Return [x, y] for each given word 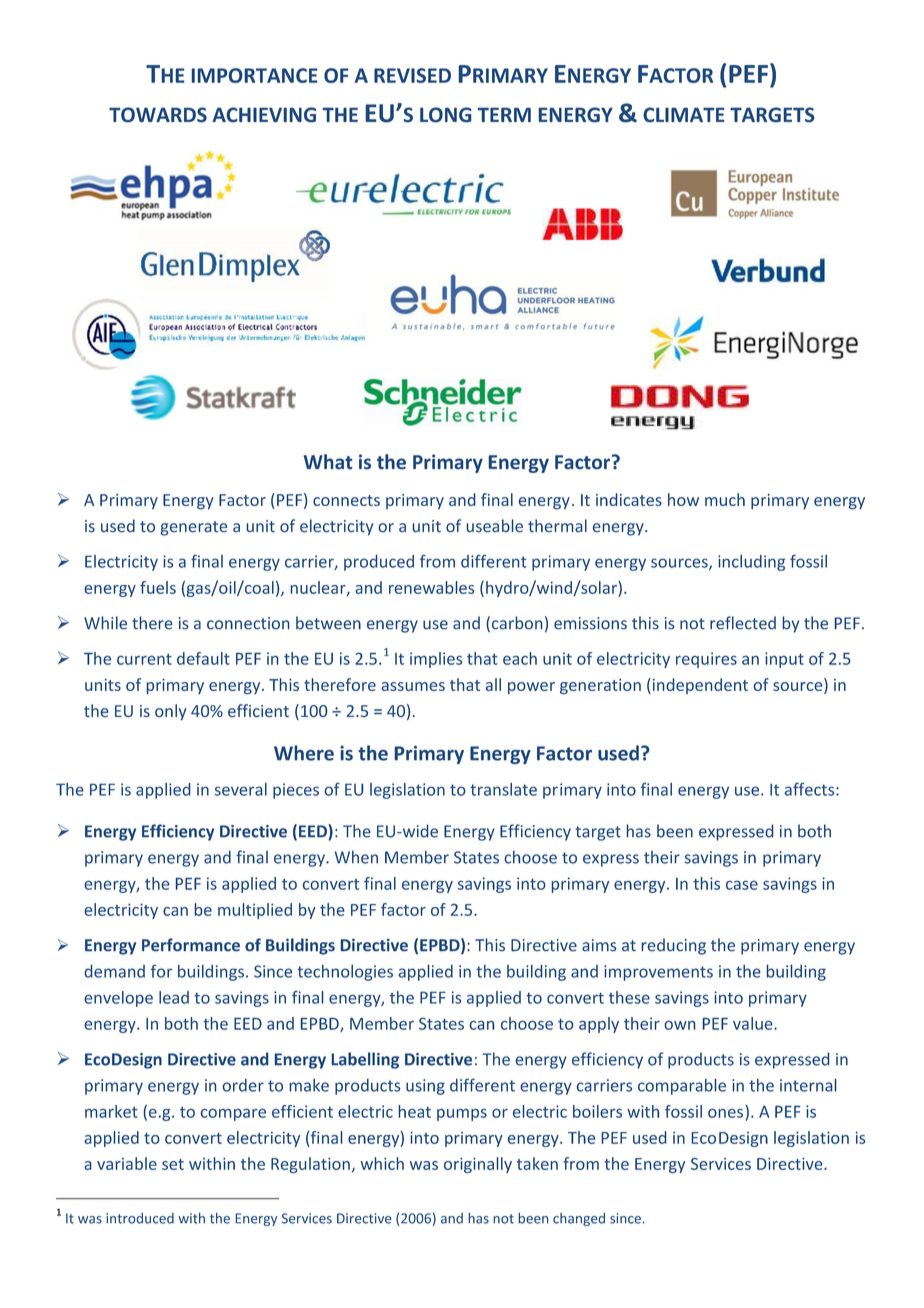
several [241, 789]
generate [194, 528]
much [725, 499]
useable [495, 526]
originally [478, 1165]
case [742, 885]
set [173, 1164]
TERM [504, 114]
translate [503, 789]
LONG [445, 114]
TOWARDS [158, 114]
